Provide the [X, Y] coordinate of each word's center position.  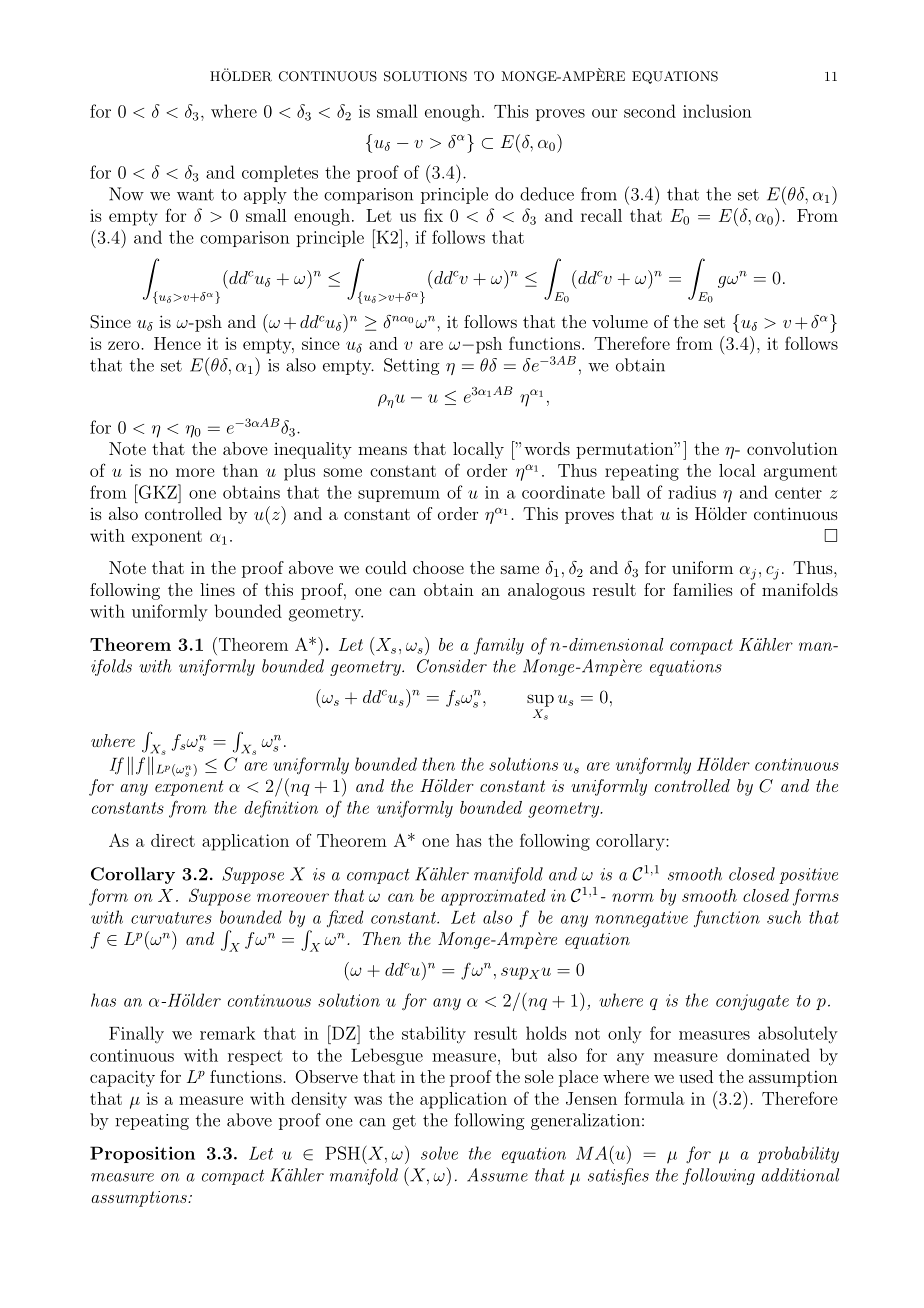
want [195, 195]
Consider [452, 666]
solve [439, 1153]
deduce [547, 194]
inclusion [717, 111]
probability [798, 1154]
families [703, 589]
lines [217, 589]
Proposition [142, 1154]
